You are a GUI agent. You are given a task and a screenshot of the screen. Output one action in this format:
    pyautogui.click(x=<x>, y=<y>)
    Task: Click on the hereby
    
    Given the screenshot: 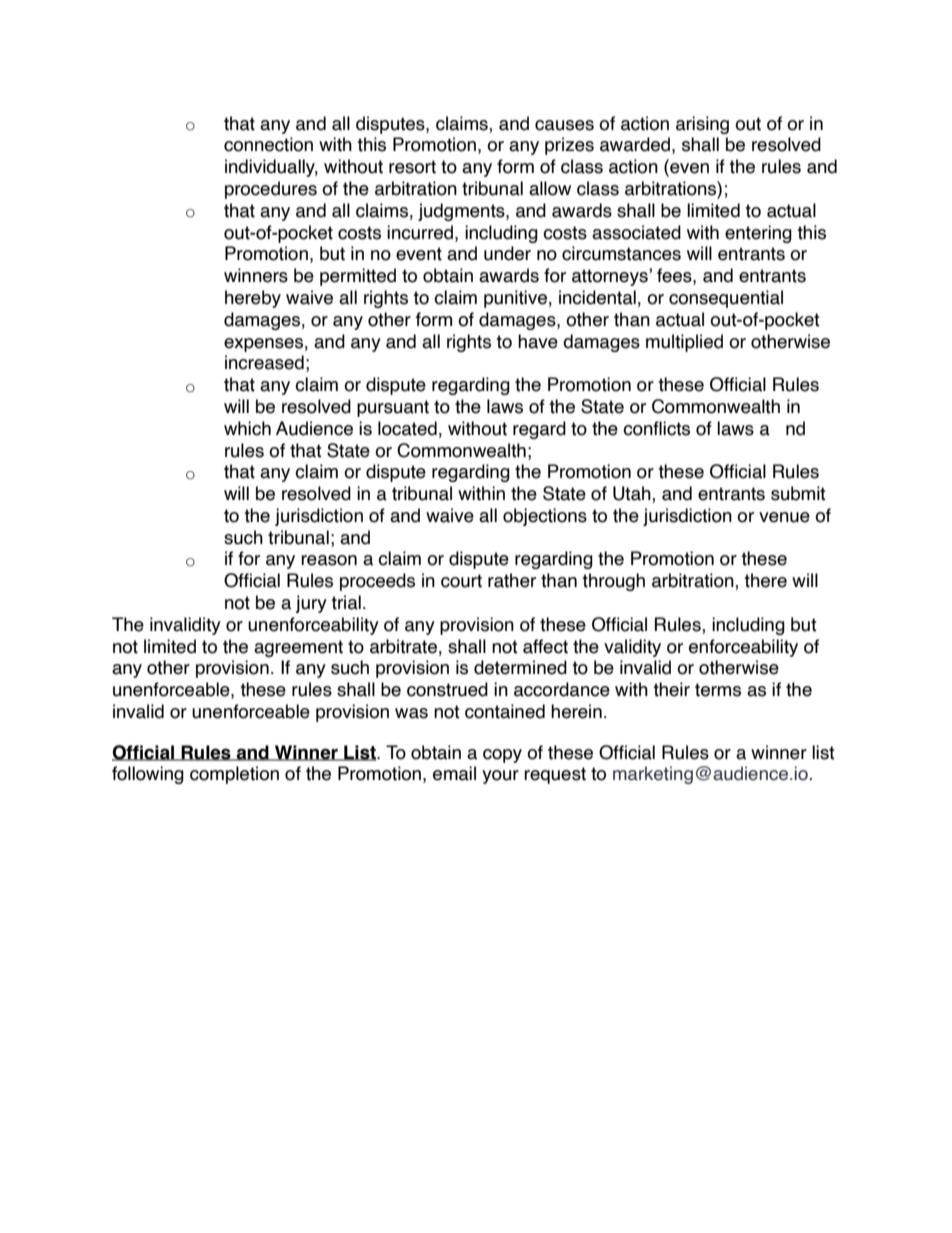 What is the action you would take?
    pyautogui.click(x=253, y=299)
